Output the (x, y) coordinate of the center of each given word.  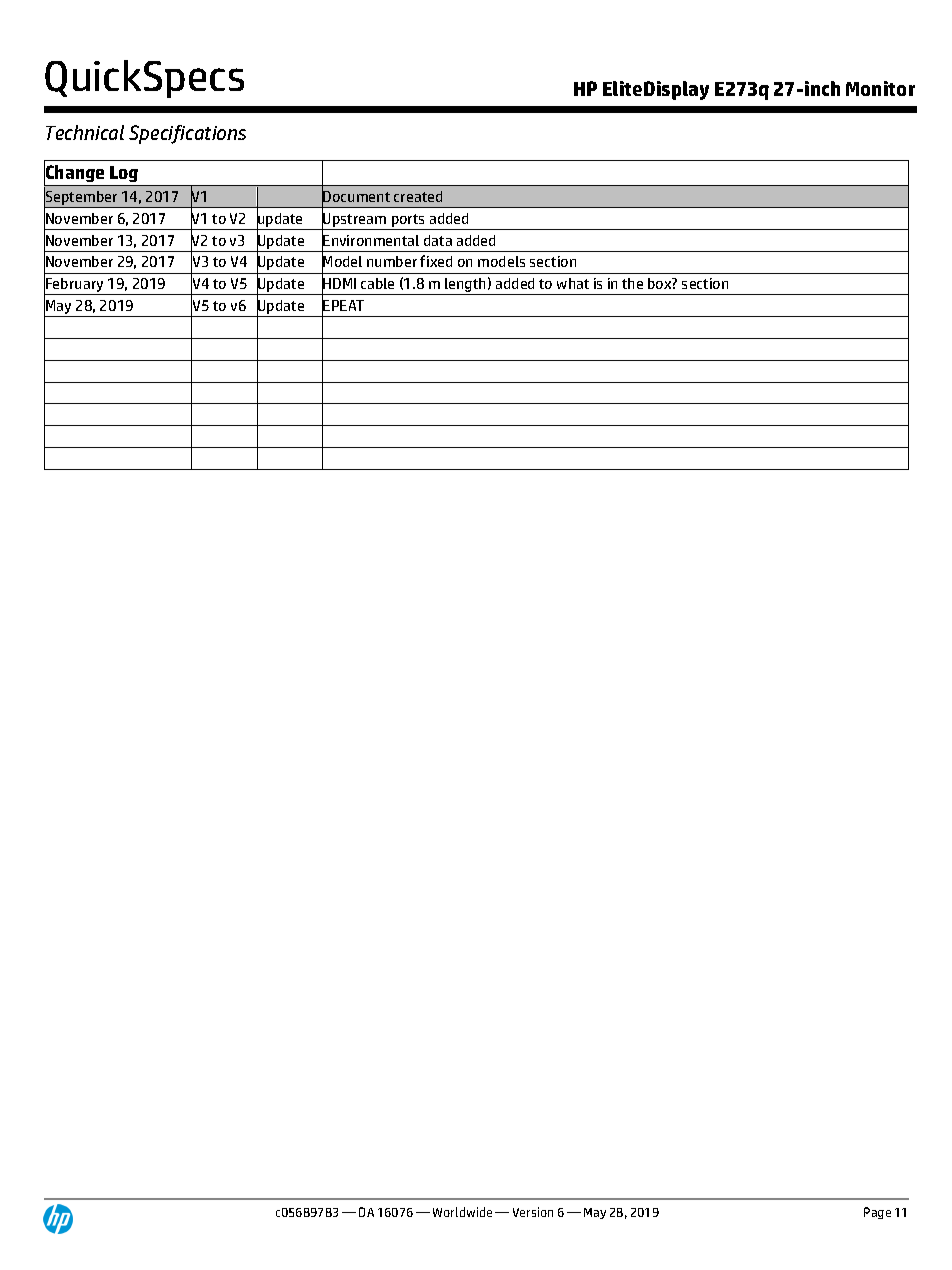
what (573, 283)
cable (377, 283)
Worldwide (462, 1212)
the (632, 283)
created (418, 196)
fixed (436, 261)
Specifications (187, 134)
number (392, 261)
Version (533, 1212)
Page (877, 1213)
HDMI (339, 284)
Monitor (880, 88)
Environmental (370, 240)
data (438, 240)
